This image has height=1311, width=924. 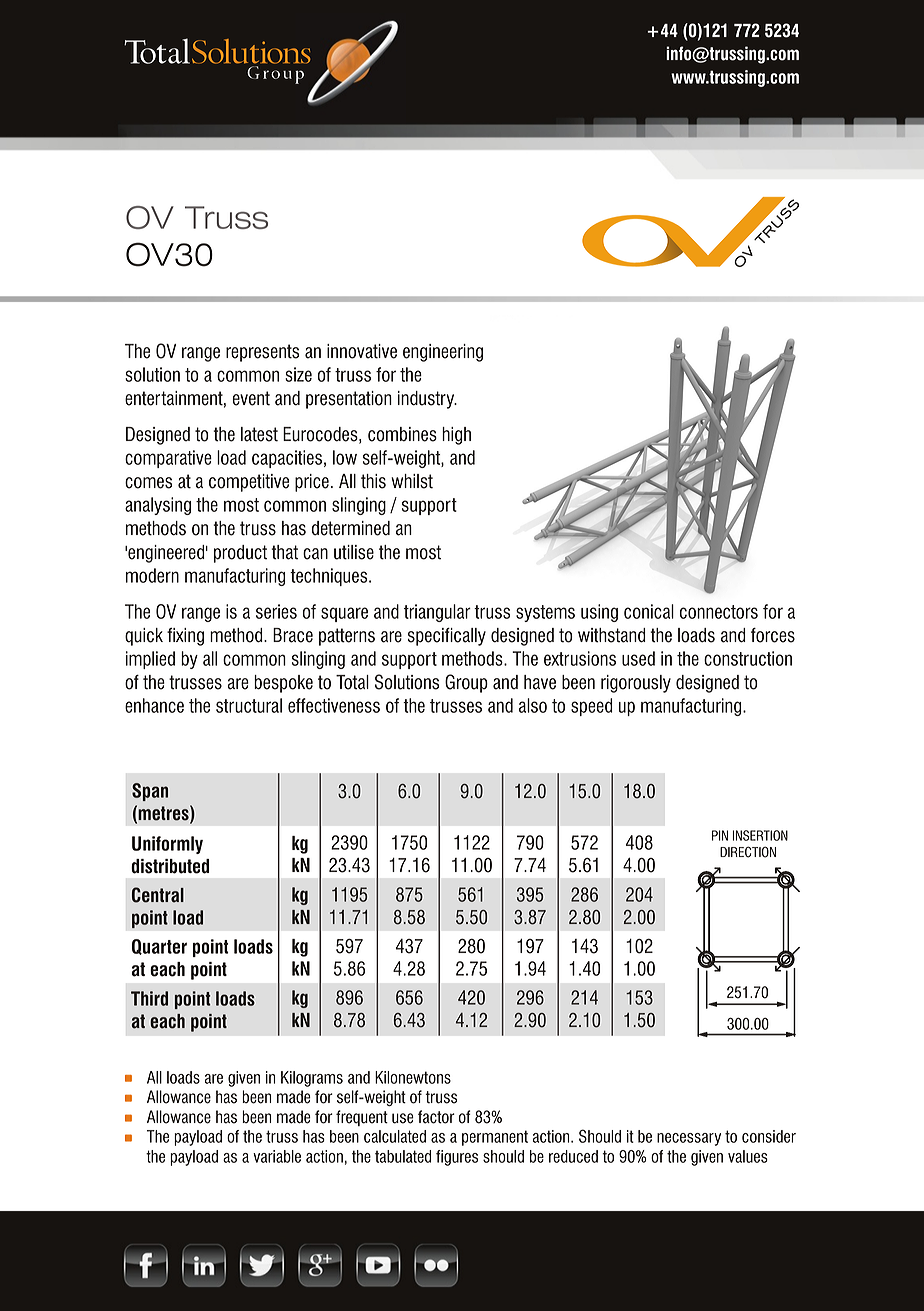 What do you see at coordinates (436, 1117) in the image?
I see `factor` at bounding box center [436, 1117].
